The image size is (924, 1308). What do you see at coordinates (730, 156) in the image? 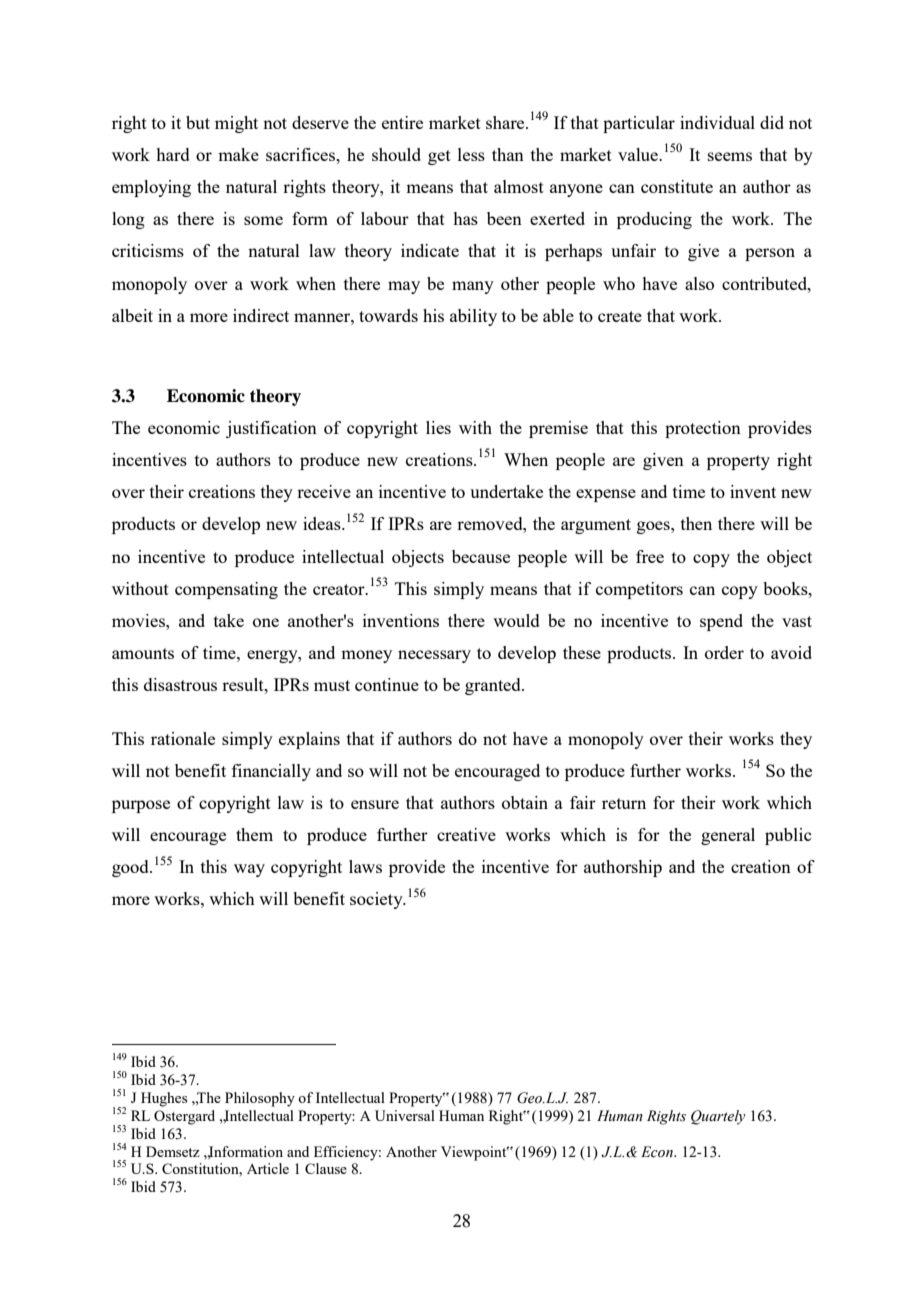
I see `seems` at bounding box center [730, 156].
